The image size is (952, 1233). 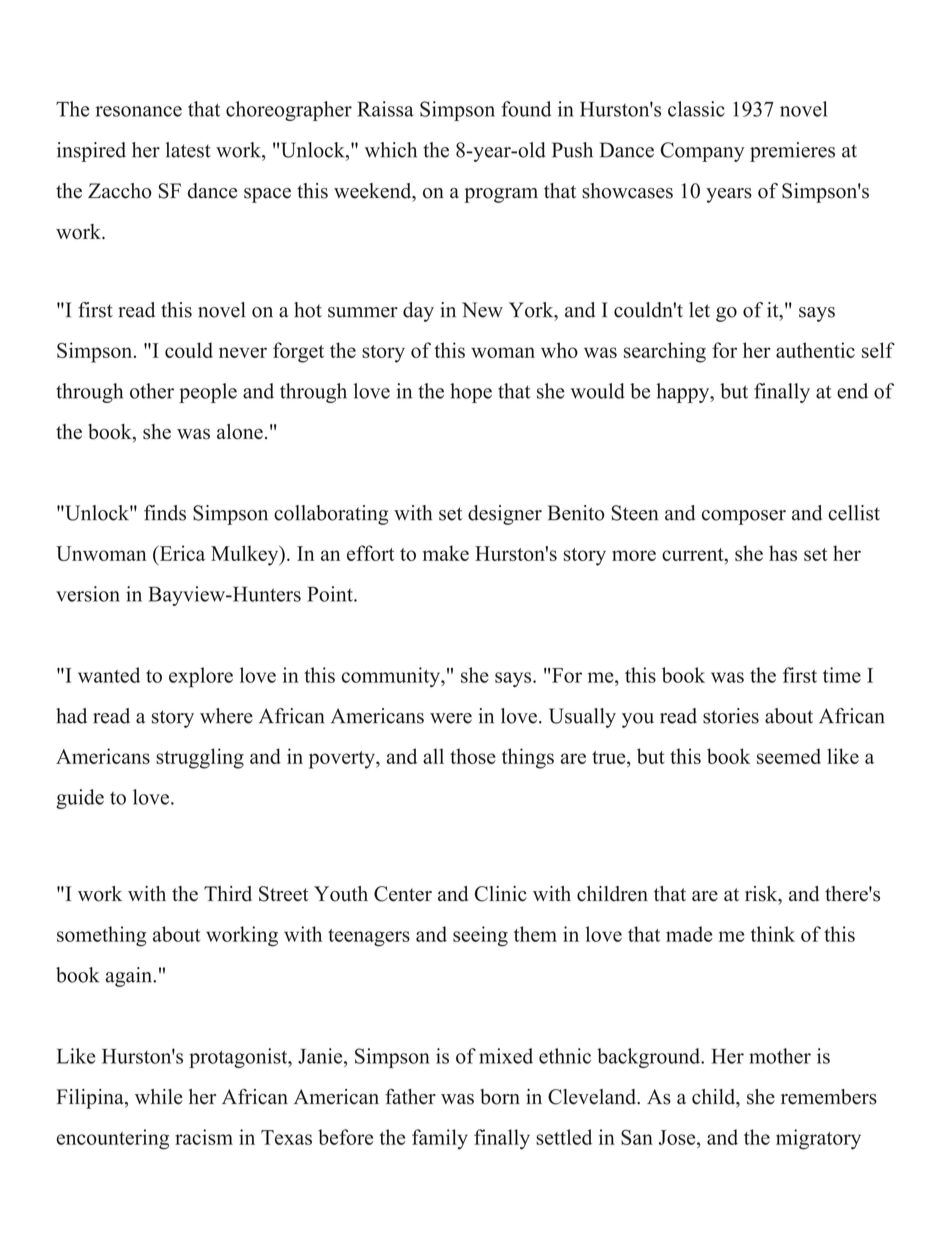 I want to click on while, so click(x=159, y=1097).
